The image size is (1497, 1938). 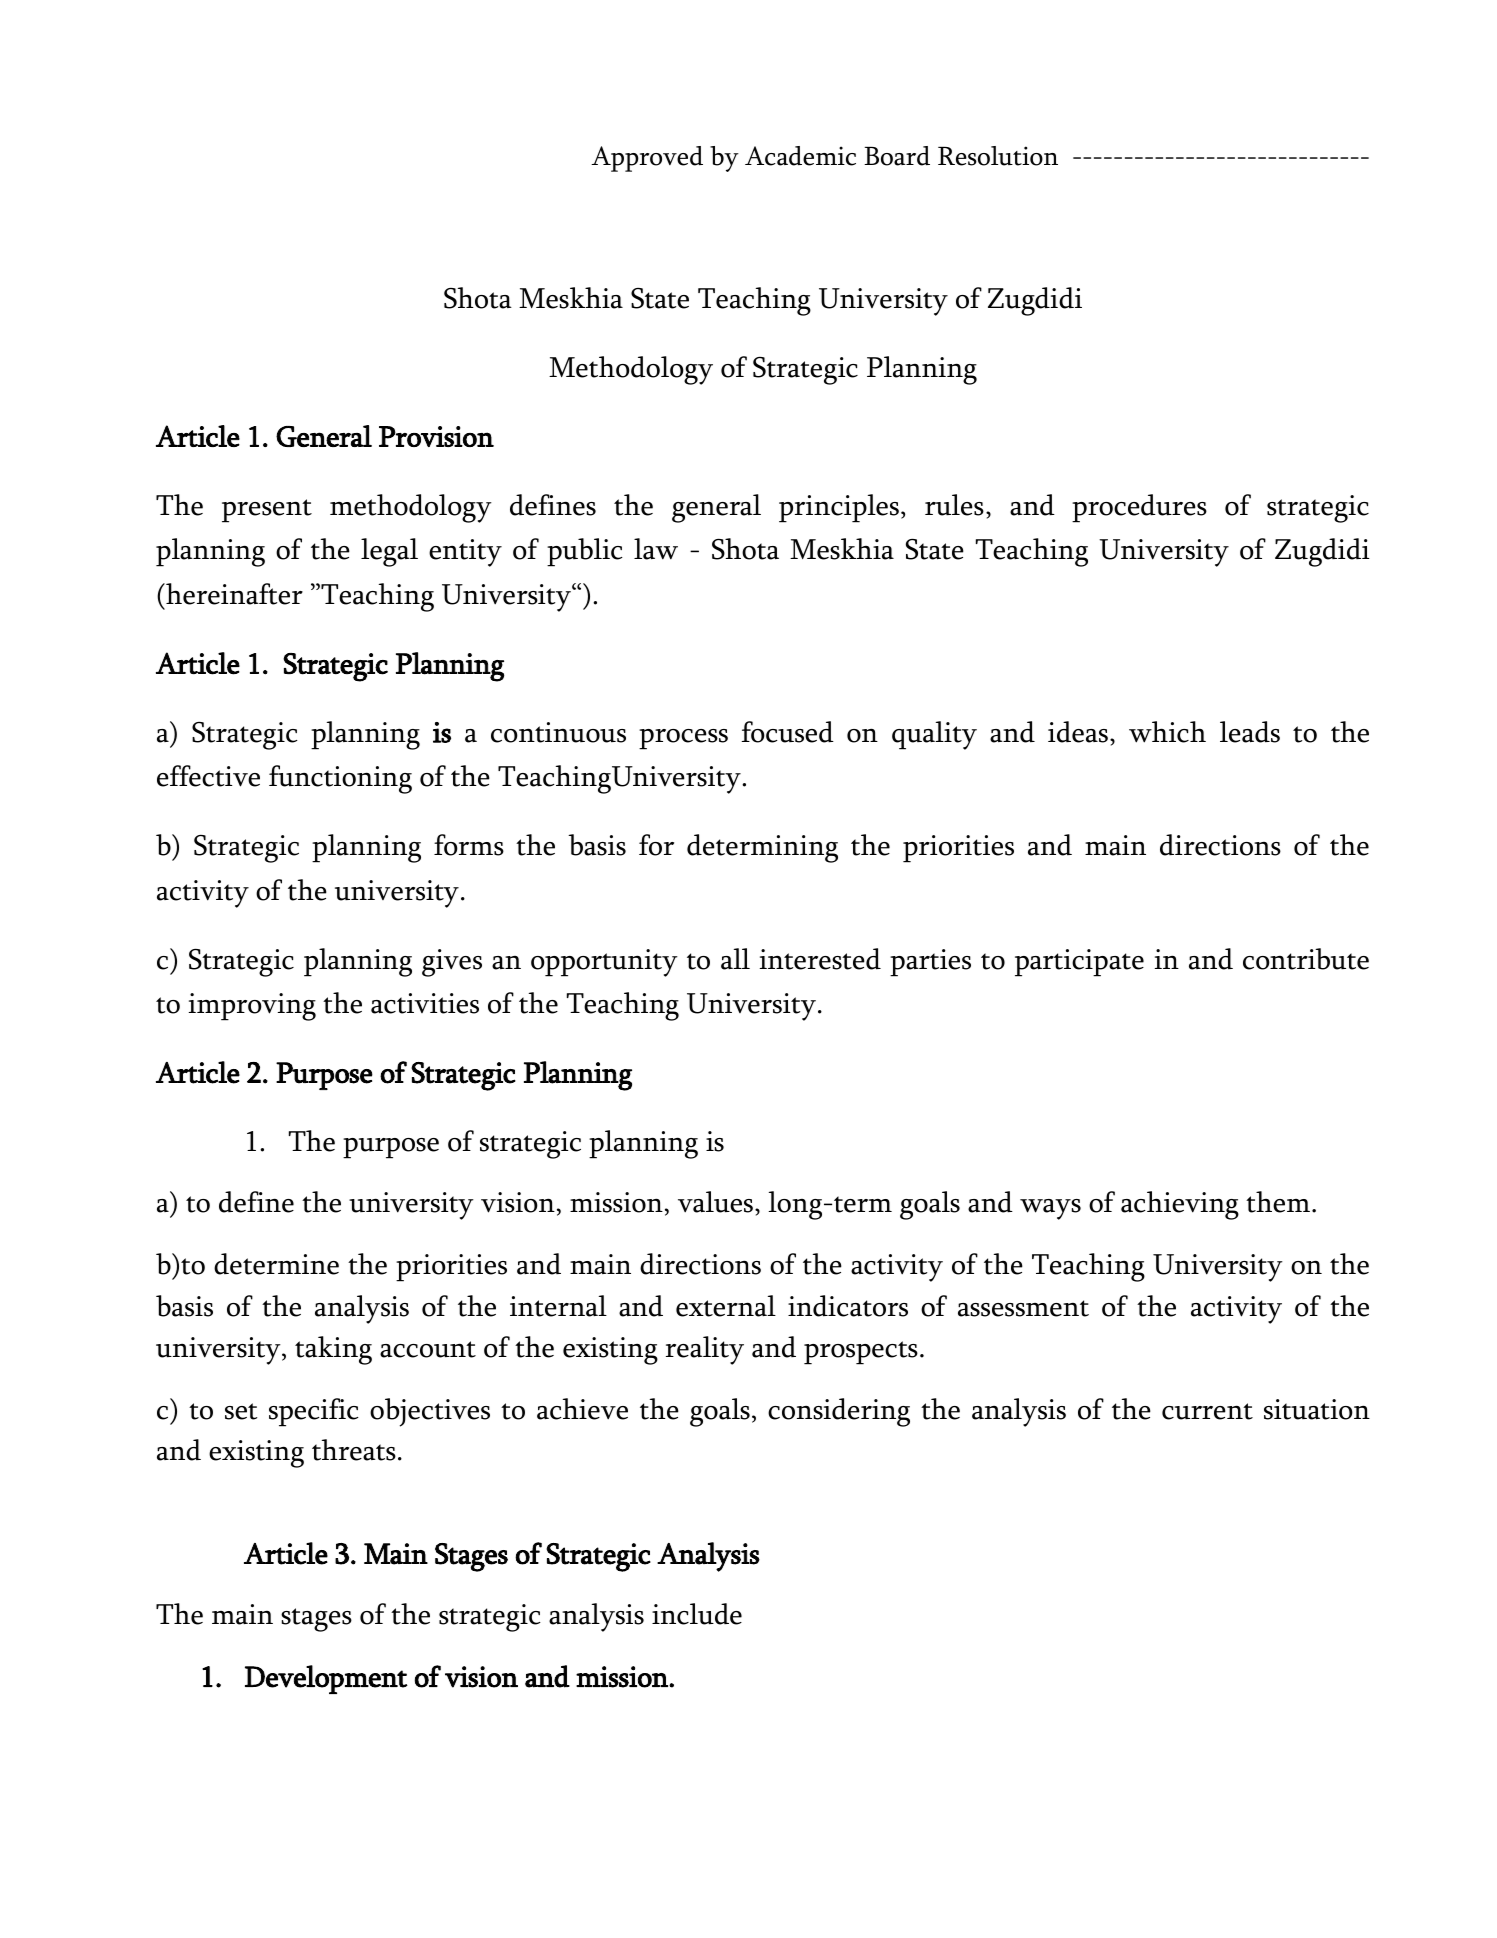 I want to click on values, so click(x=715, y=1202).
